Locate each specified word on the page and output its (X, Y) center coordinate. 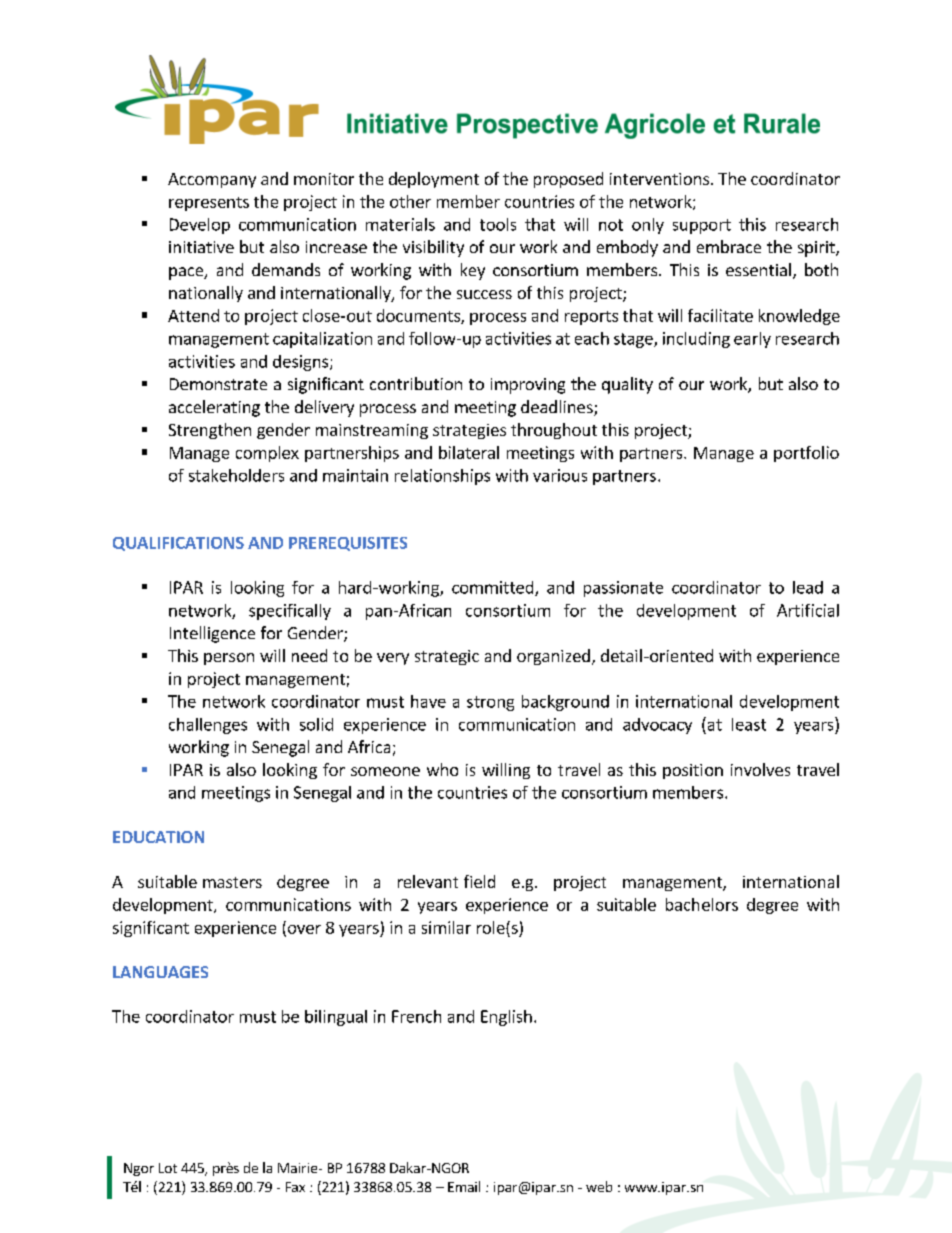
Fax (295, 1187)
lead (808, 587)
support (702, 226)
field (479, 881)
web (599, 1186)
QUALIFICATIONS (178, 544)
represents (209, 204)
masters (232, 882)
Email (464, 1186)
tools (498, 224)
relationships (442, 477)
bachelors (702, 904)
